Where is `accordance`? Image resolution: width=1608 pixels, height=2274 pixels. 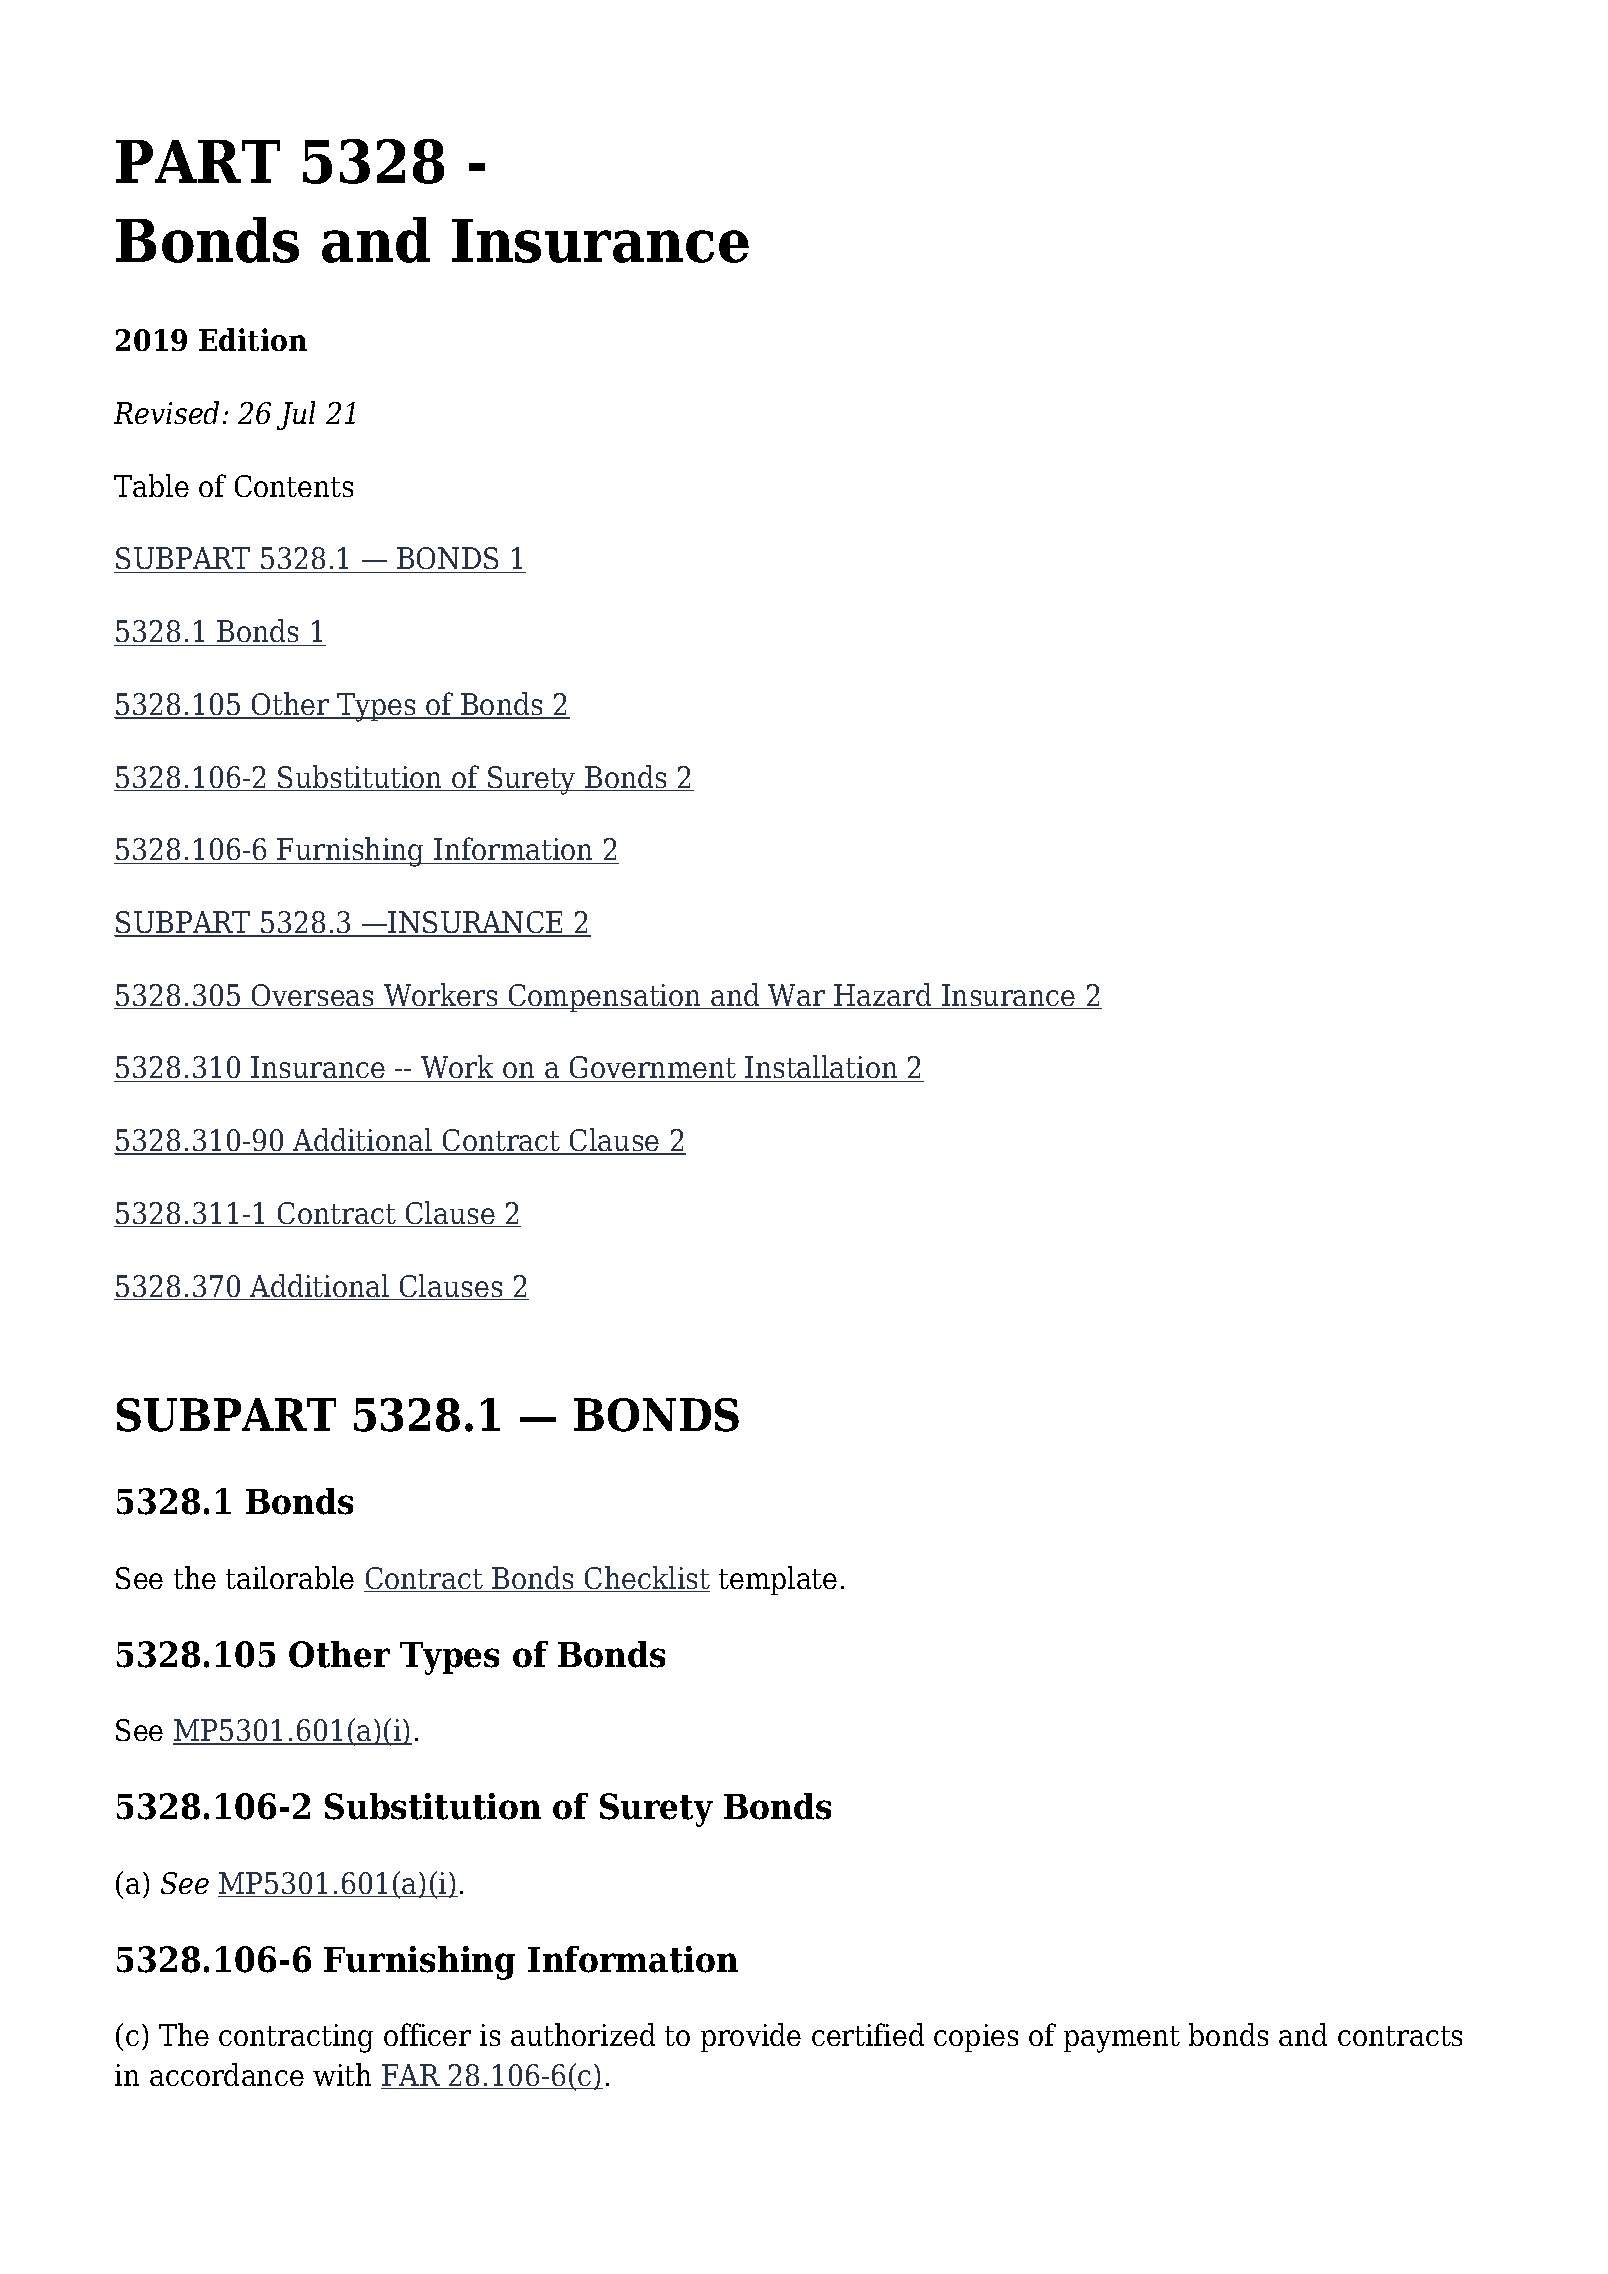
accordance is located at coordinates (227, 2074).
